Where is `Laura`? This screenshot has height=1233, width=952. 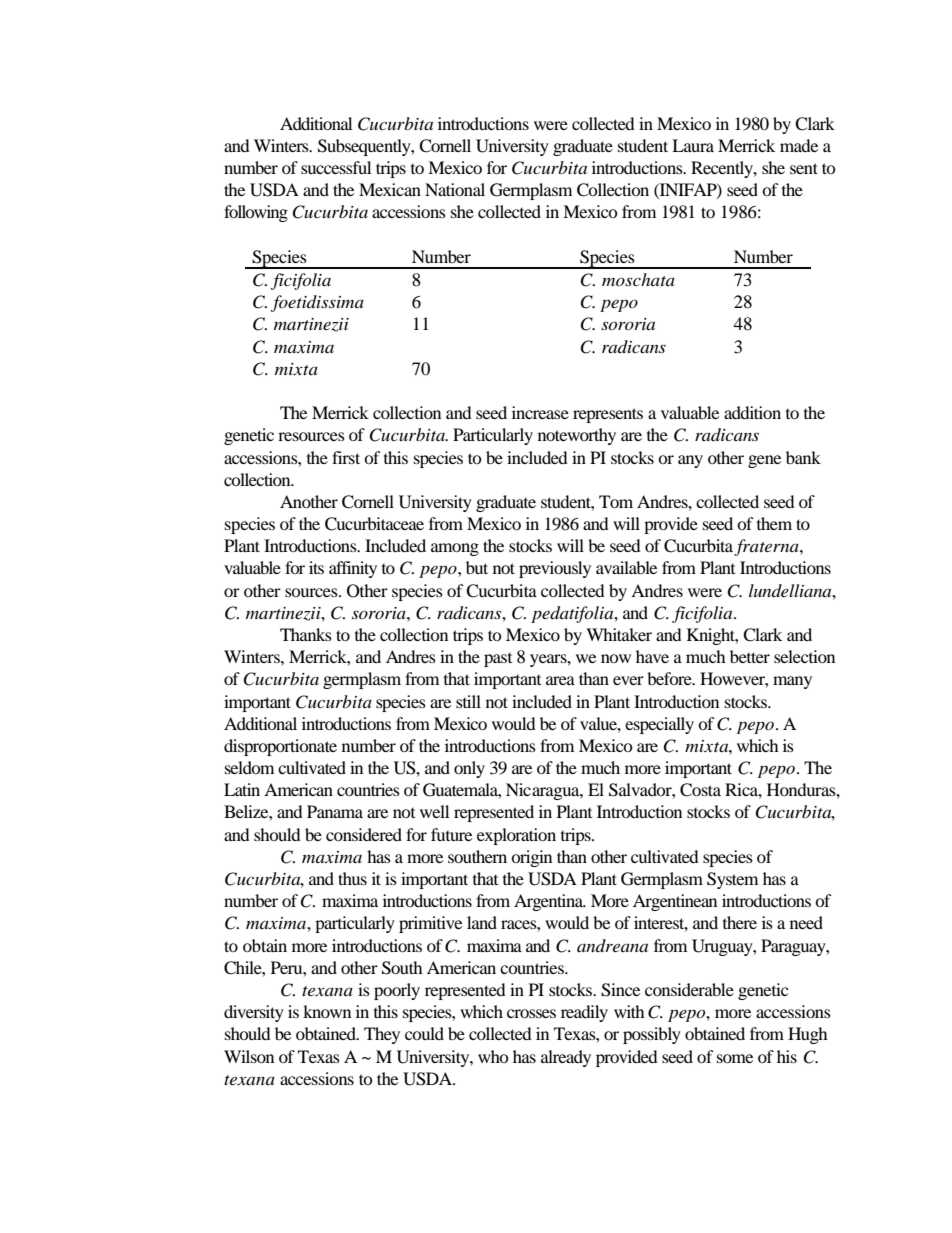 Laura is located at coordinates (693, 145).
